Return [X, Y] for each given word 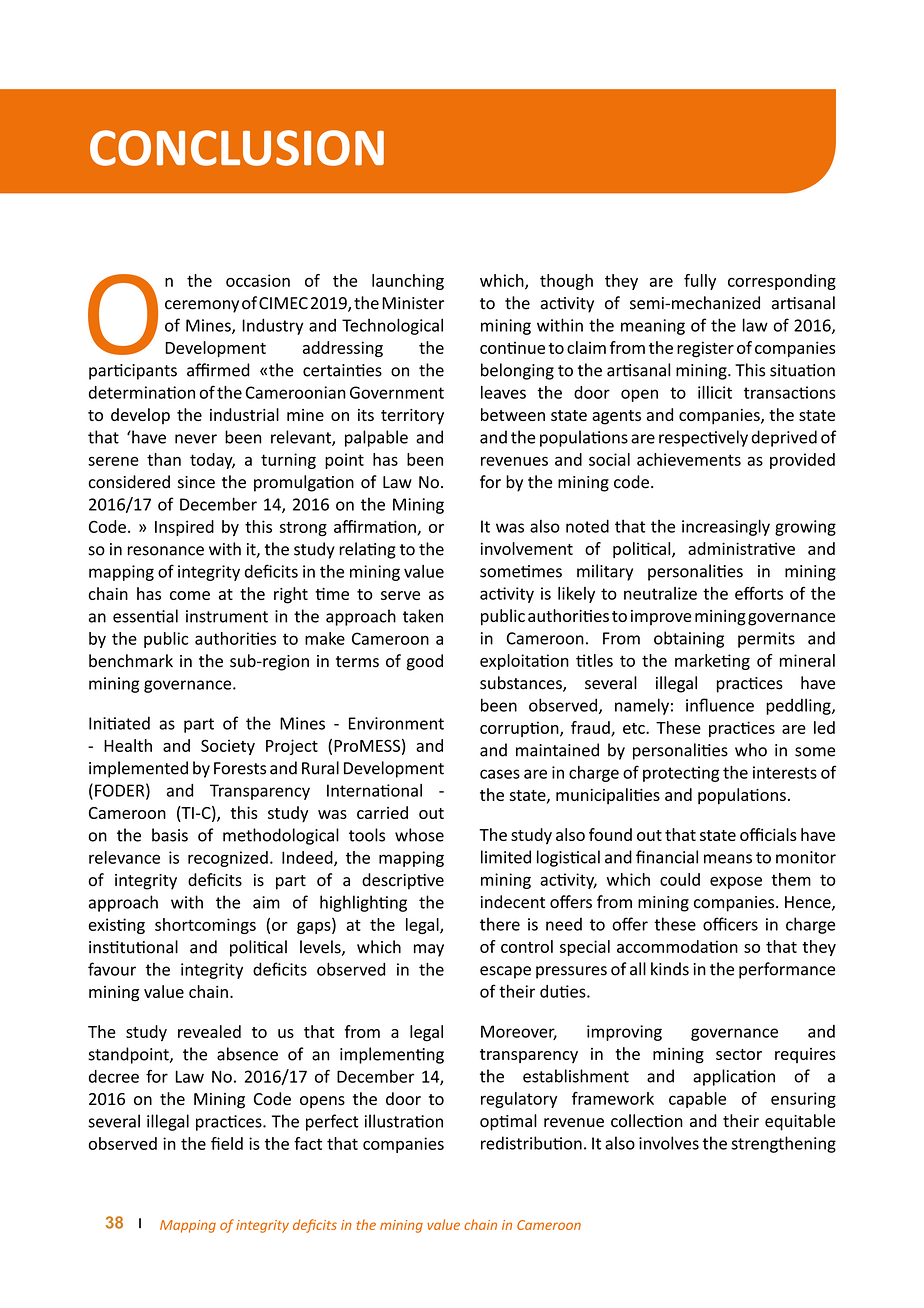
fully [700, 282]
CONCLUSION [237, 148]
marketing [712, 662]
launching [408, 282]
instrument [227, 616]
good [425, 662]
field [227, 1143]
